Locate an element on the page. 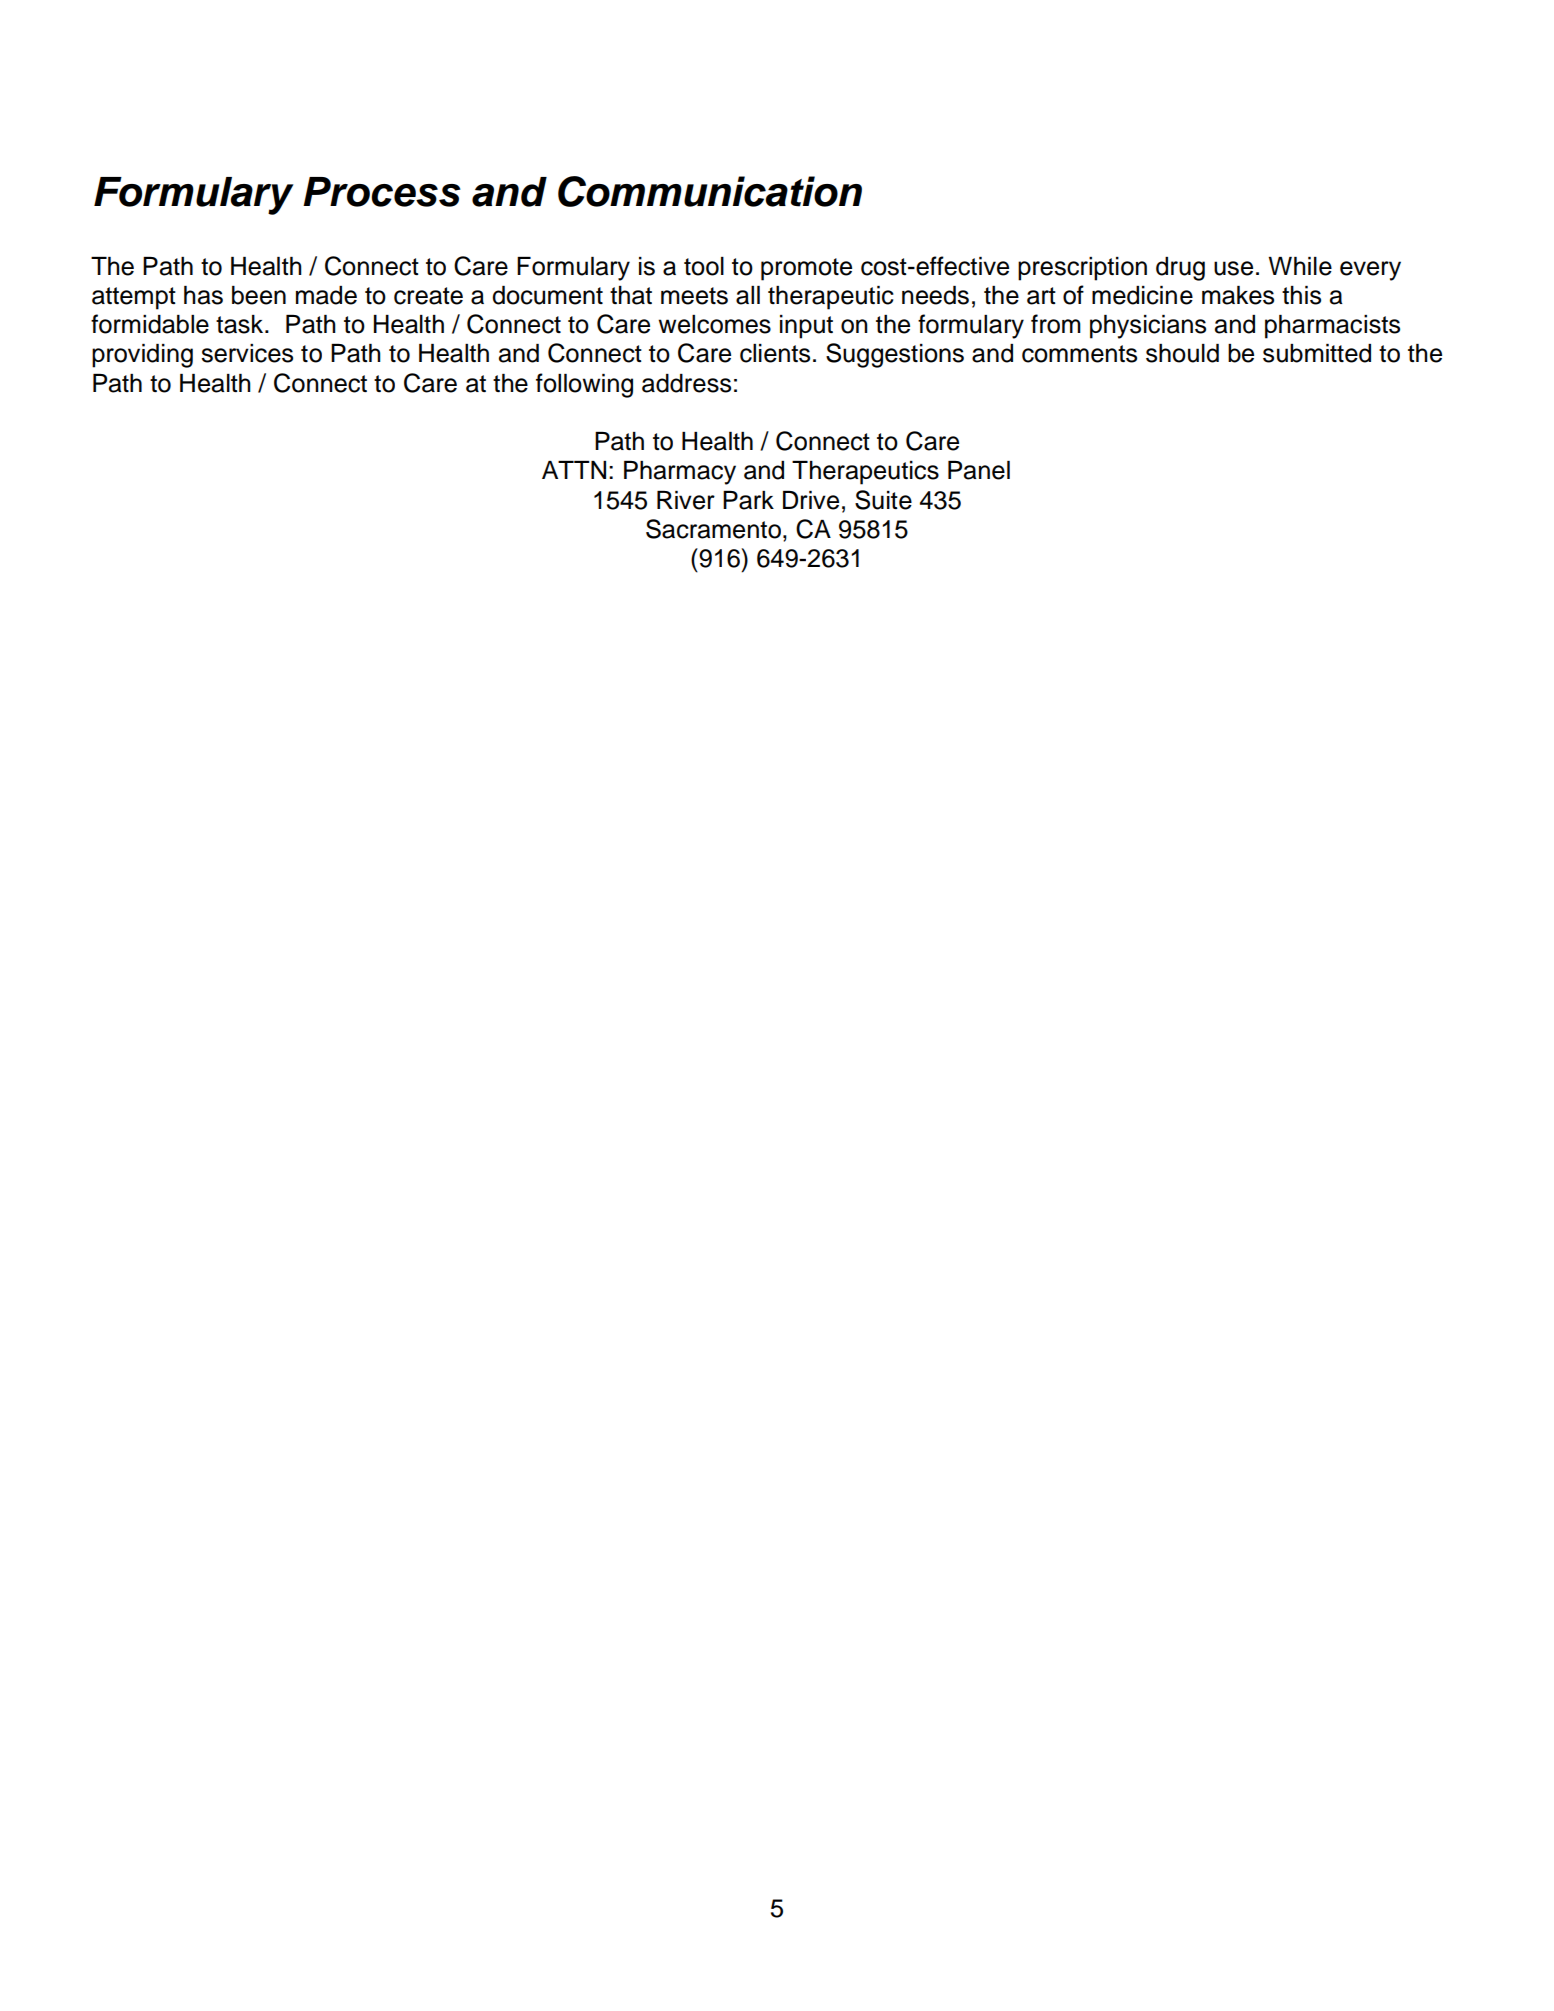 This image has width=1554, height=2011. Sacramento is located at coordinates (713, 529).
